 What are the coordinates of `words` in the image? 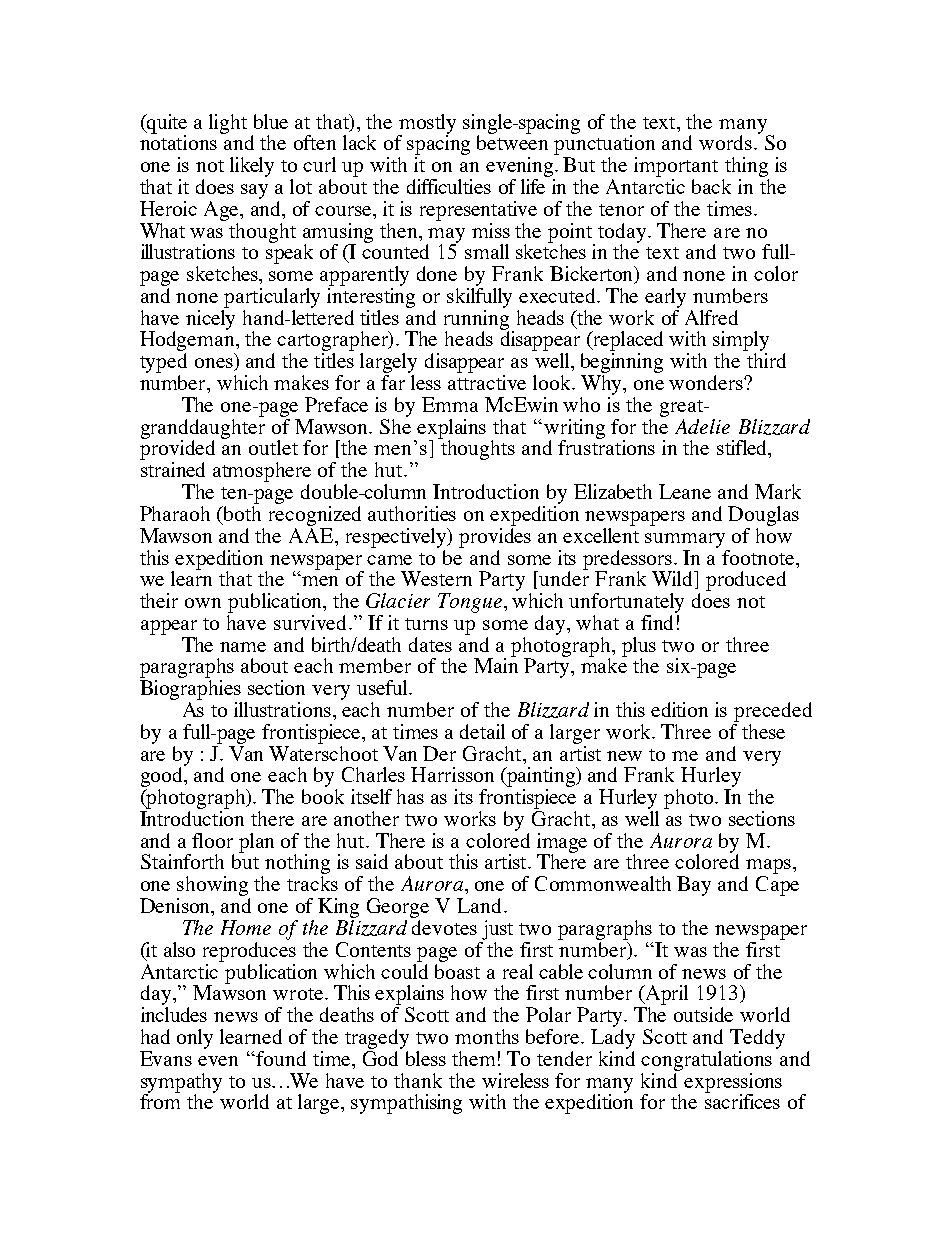 It's located at (727, 142).
